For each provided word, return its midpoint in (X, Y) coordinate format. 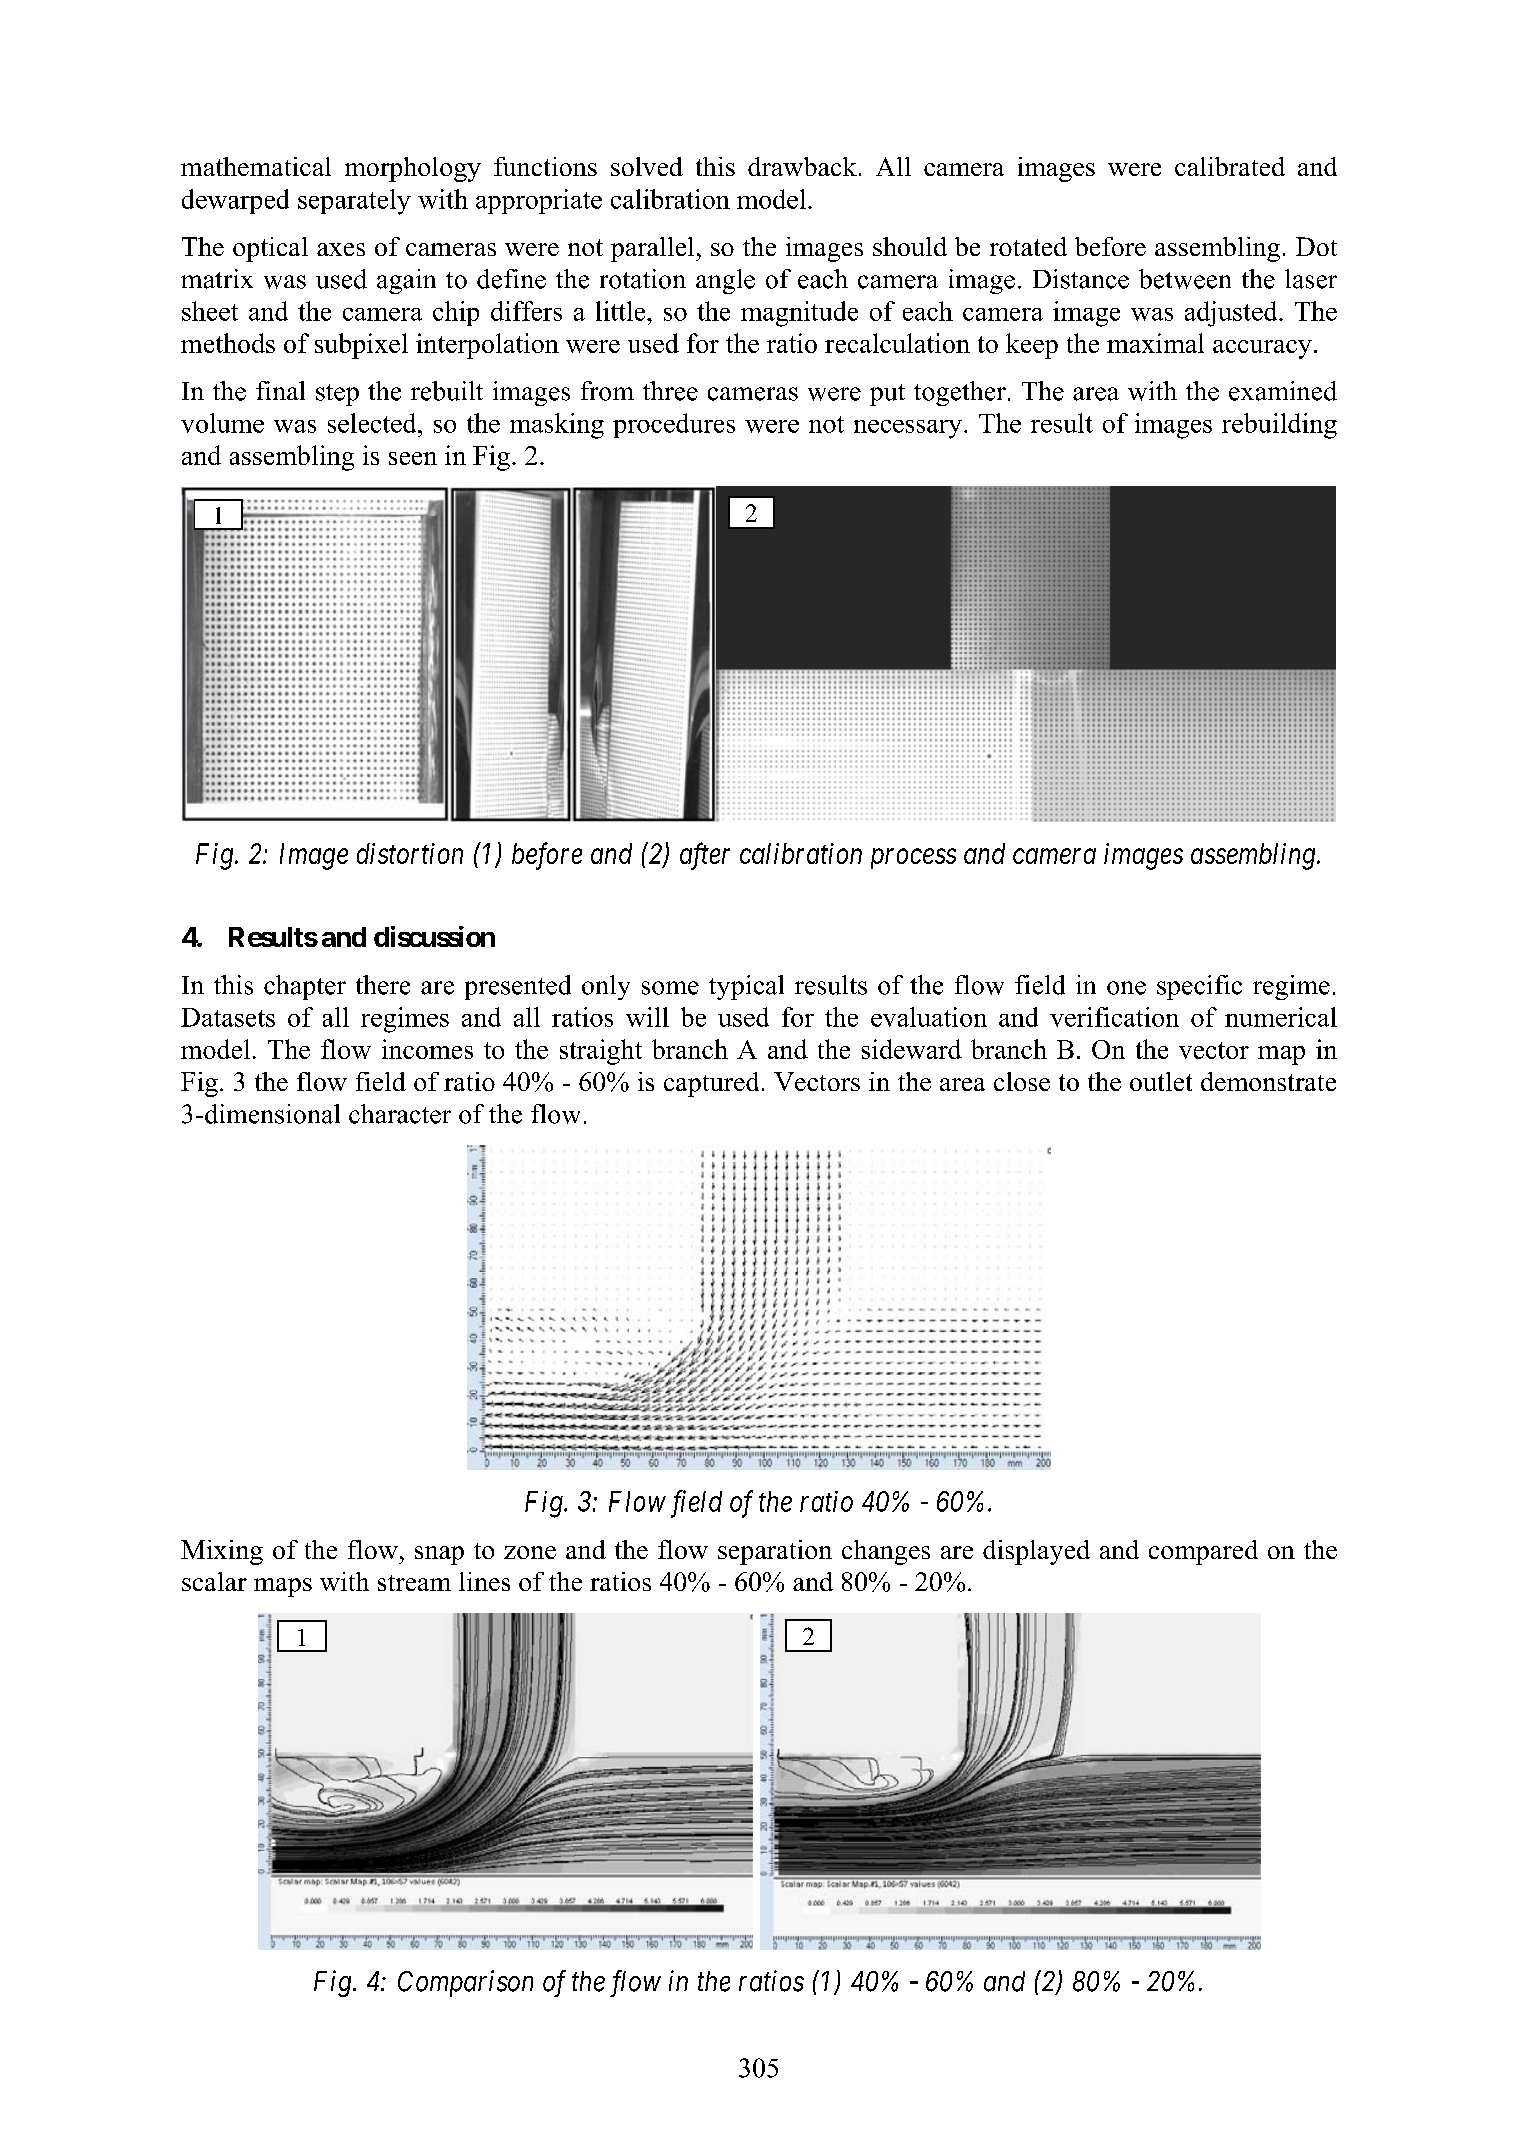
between (1185, 279)
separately (354, 202)
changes (886, 1552)
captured (711, 1084)
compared (1203, 1552)
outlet (1161, 1081)
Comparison (465, 1983)
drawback (802, 166)
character (400, 1114)
